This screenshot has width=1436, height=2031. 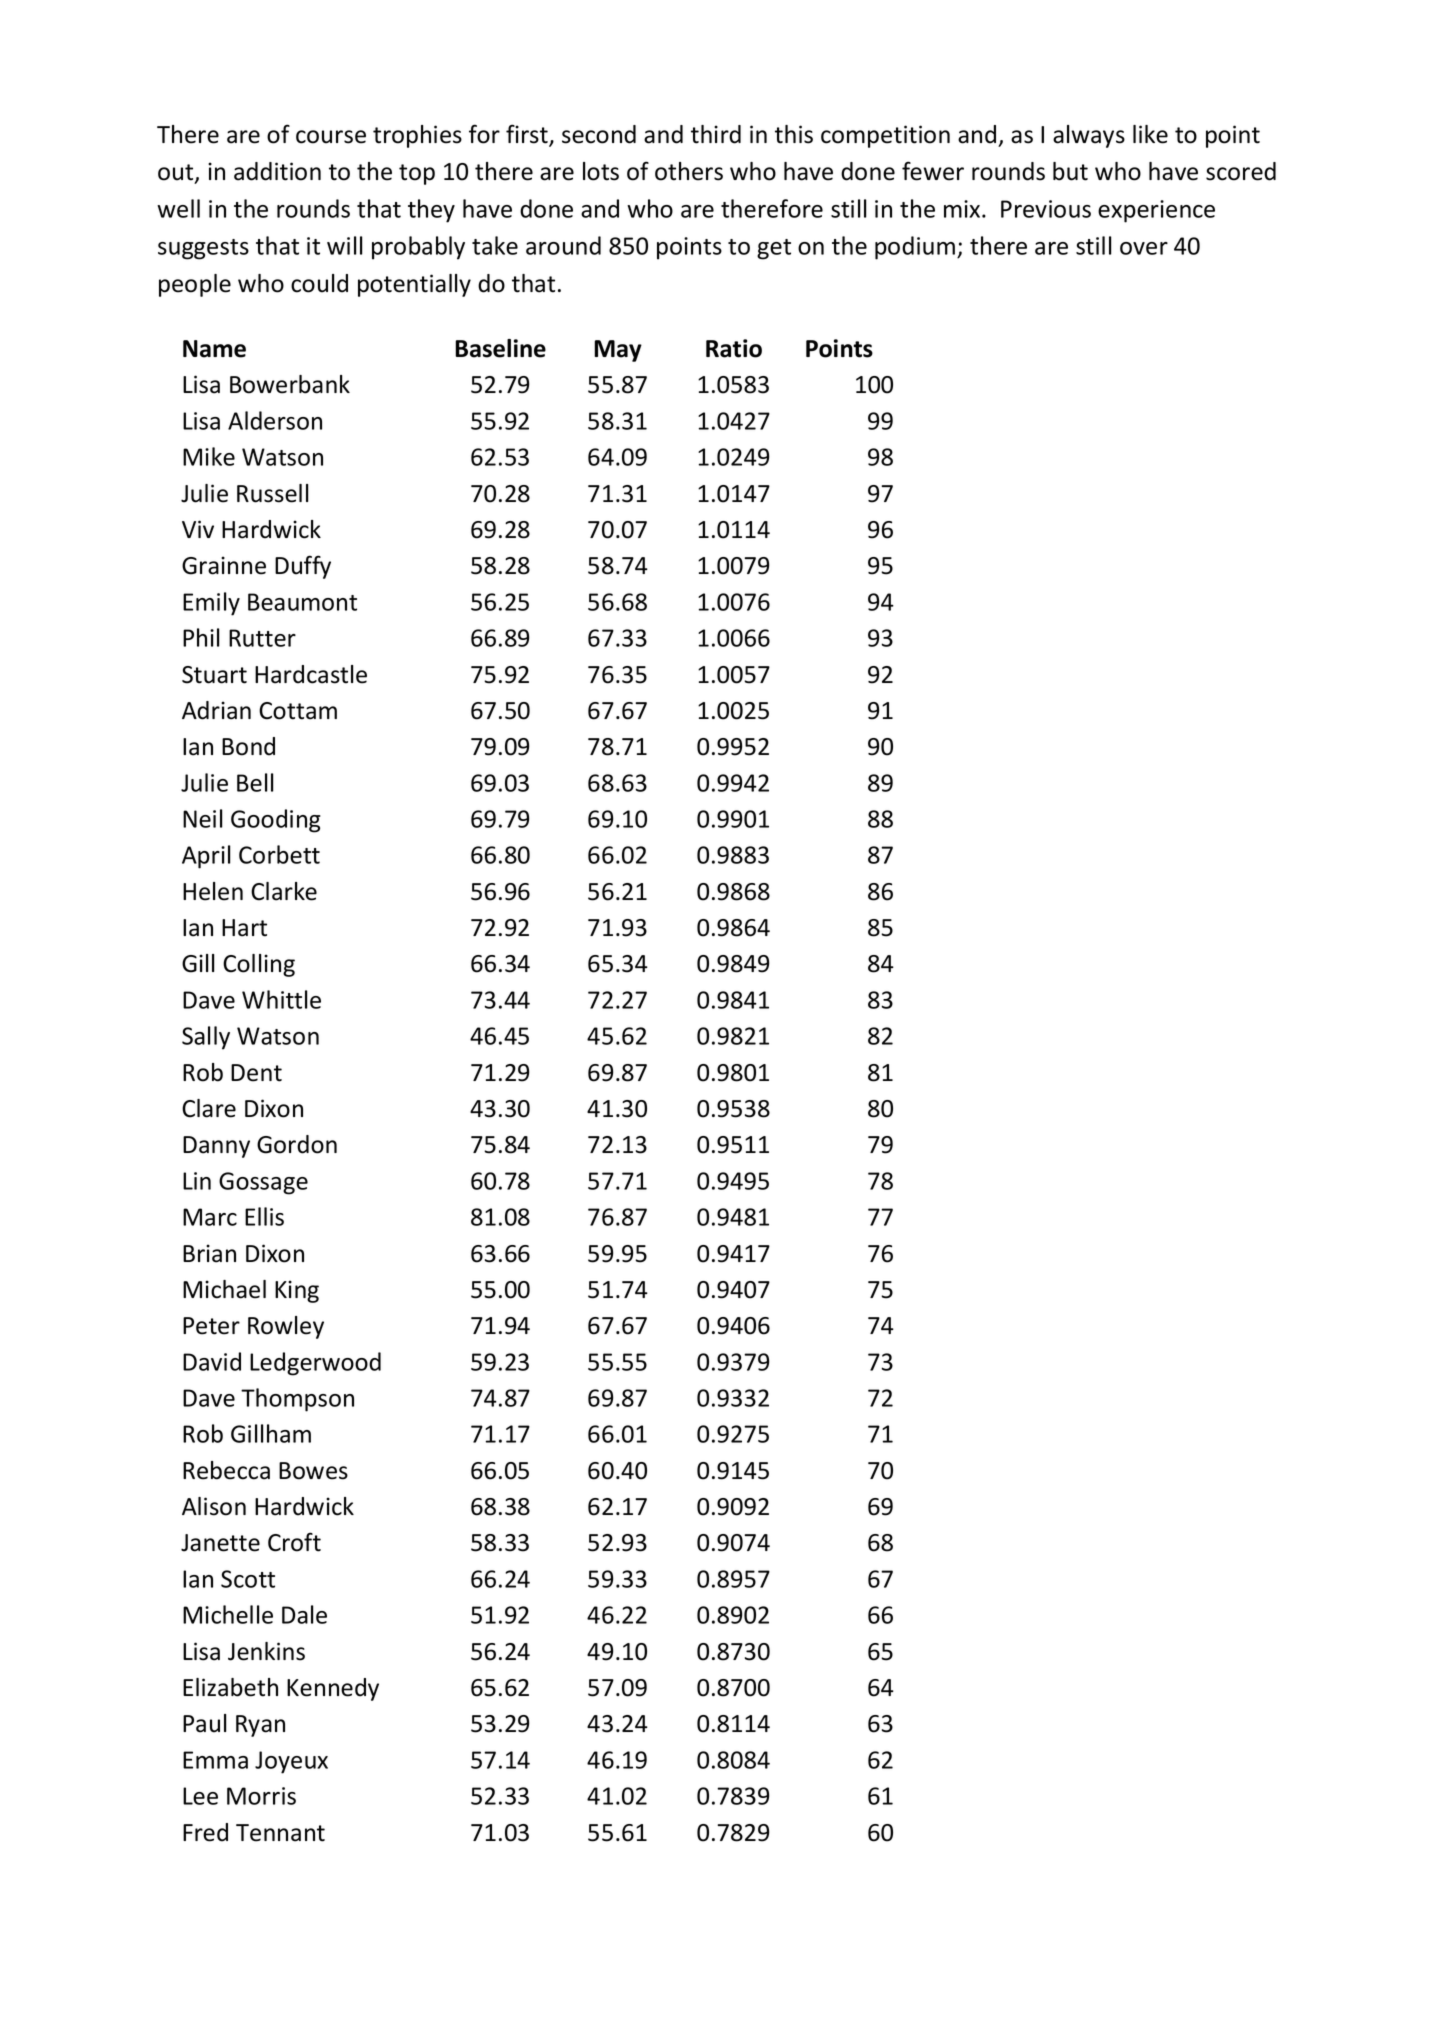 I want to click on Tennant, so click(x=280, y=1833).
